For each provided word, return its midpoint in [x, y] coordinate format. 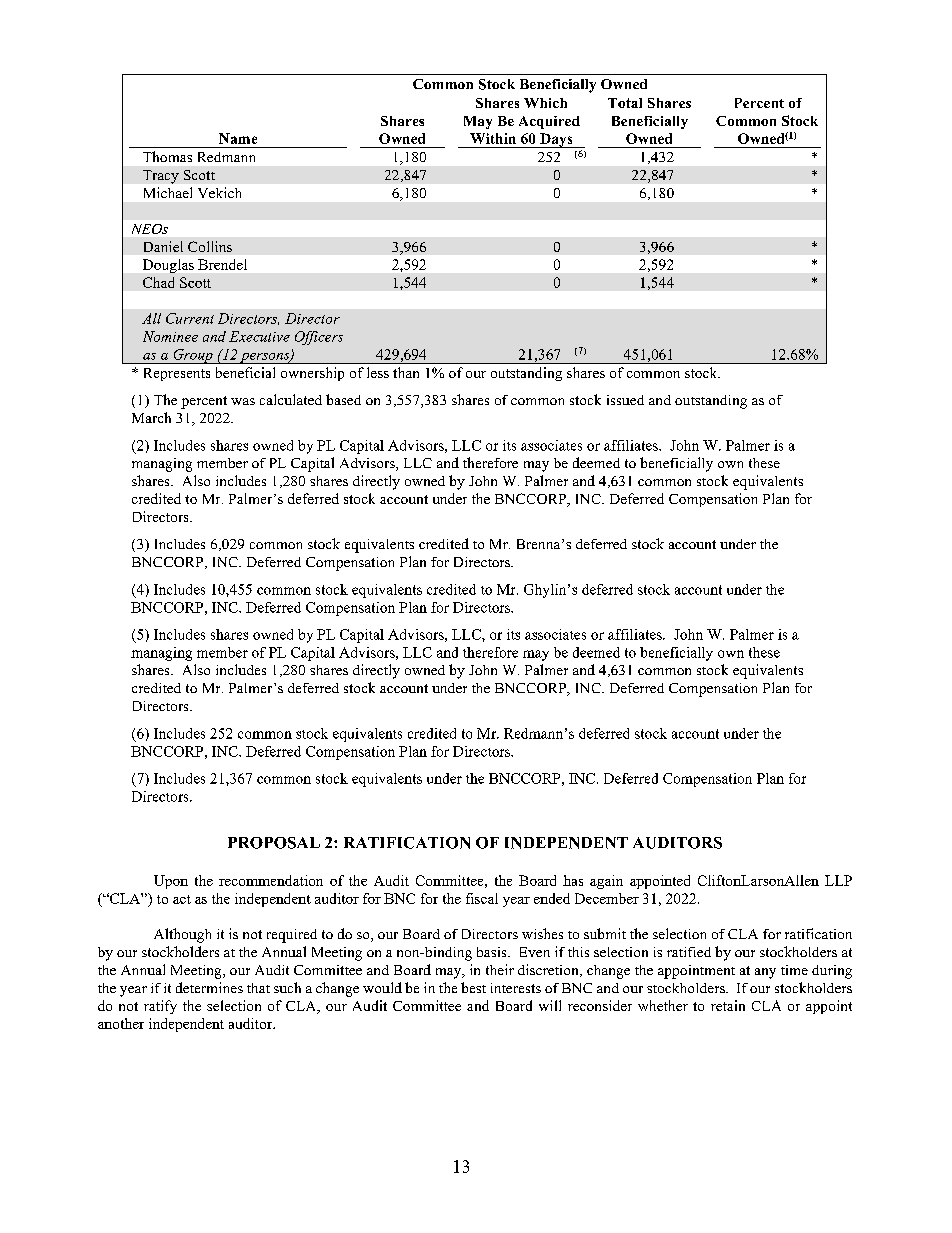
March [151, 417]
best [473, 987]
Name [238, 138]
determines [209, 987]
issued [625, 400]
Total [625, 103]
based [343, 399]
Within [493, 138]
